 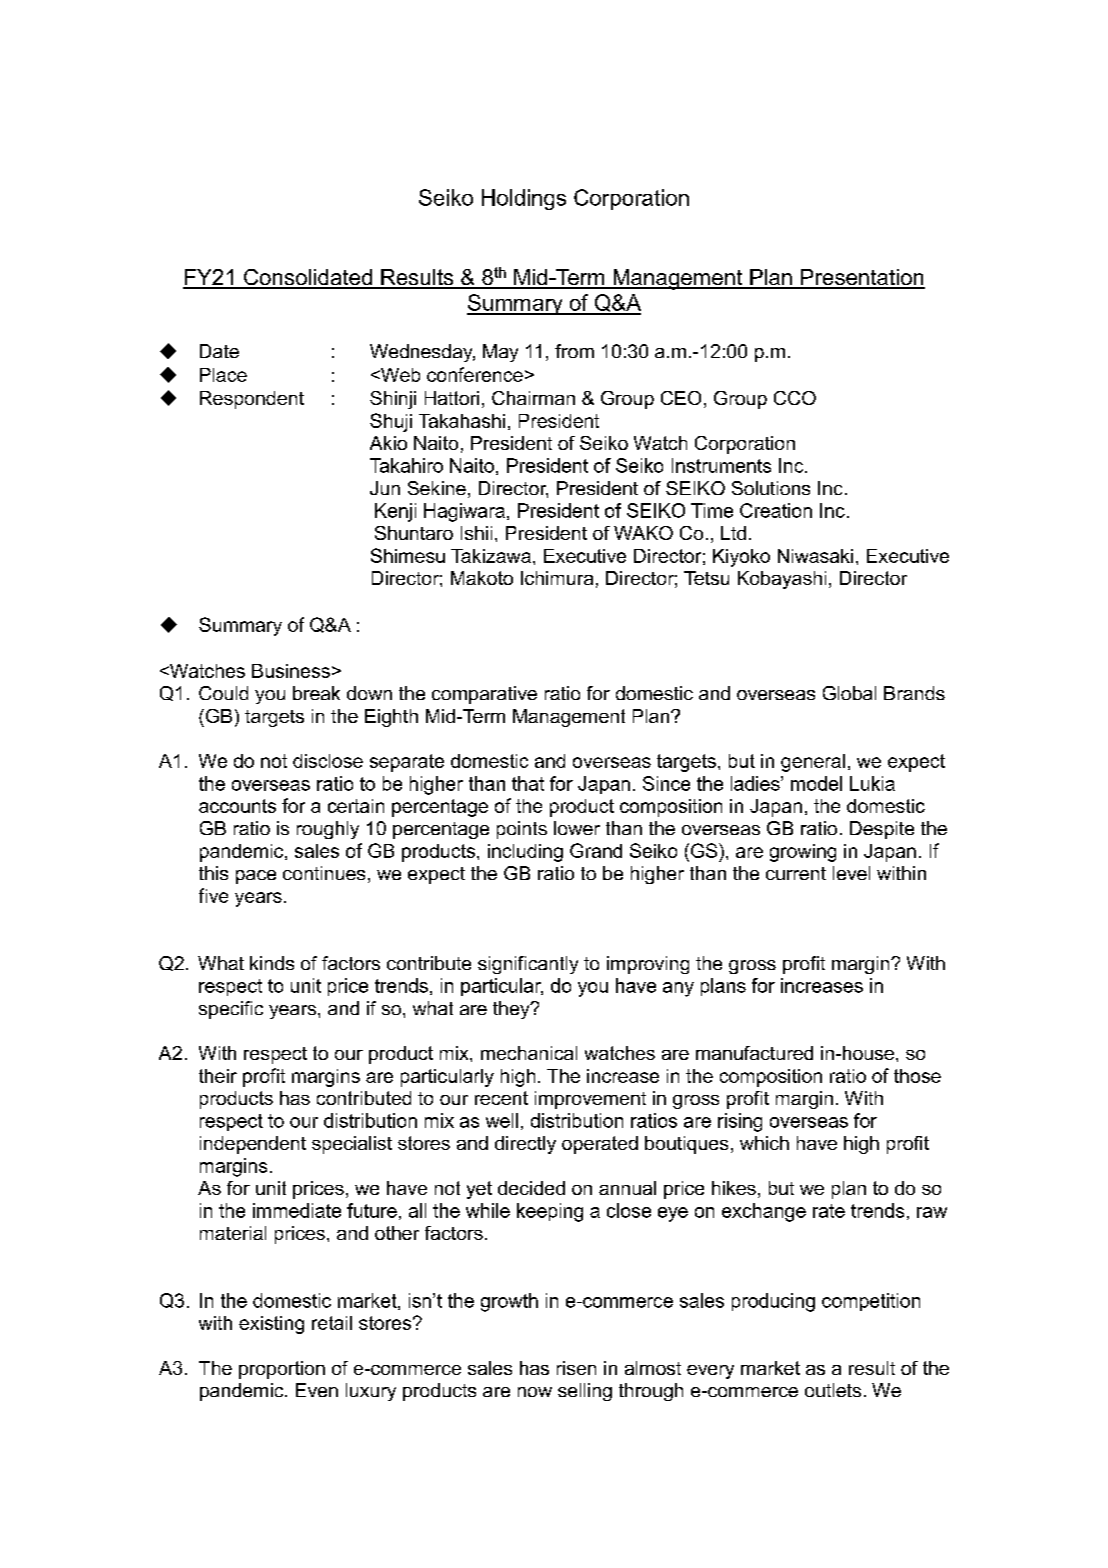 What do you see at coordinates (223, 375) in the screenshot?
I see `Place` at bounding box center [223, 375].
